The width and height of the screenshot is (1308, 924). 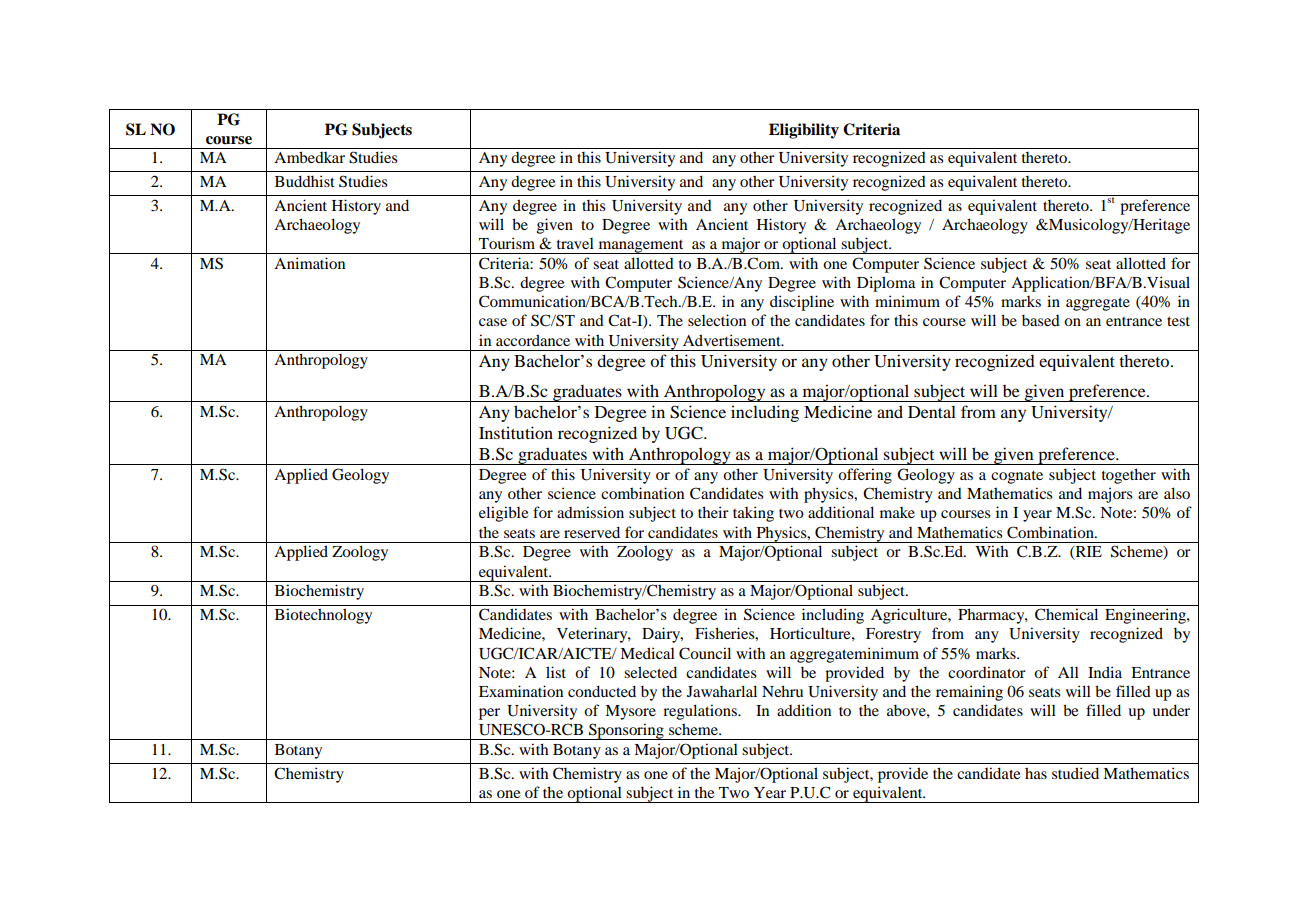 What do you see at coordinates (516, 432) in the screenshot?
I see `Institution` at bounding box center [516, 432].
